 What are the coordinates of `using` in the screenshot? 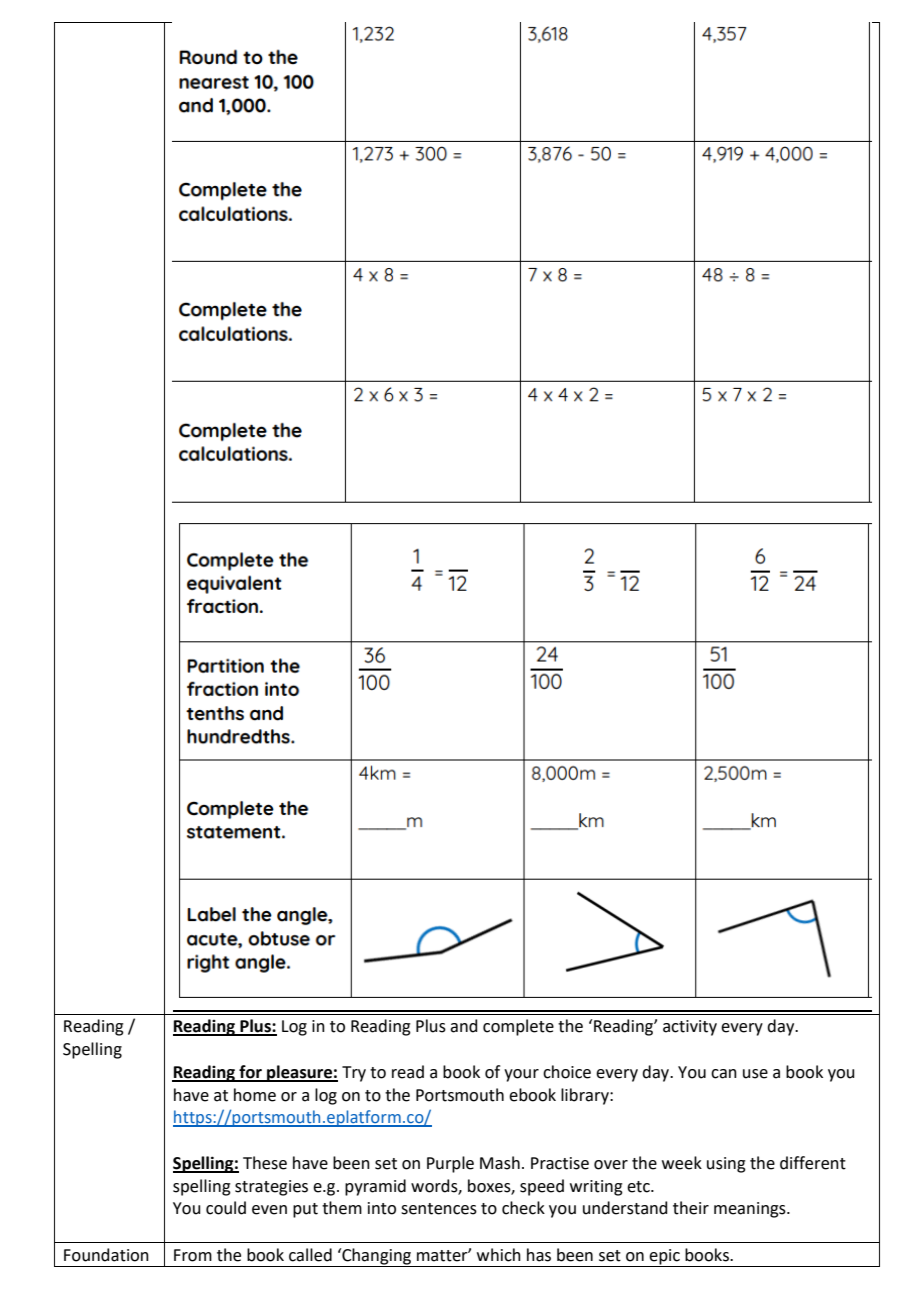 It's located at (726, 1165).
